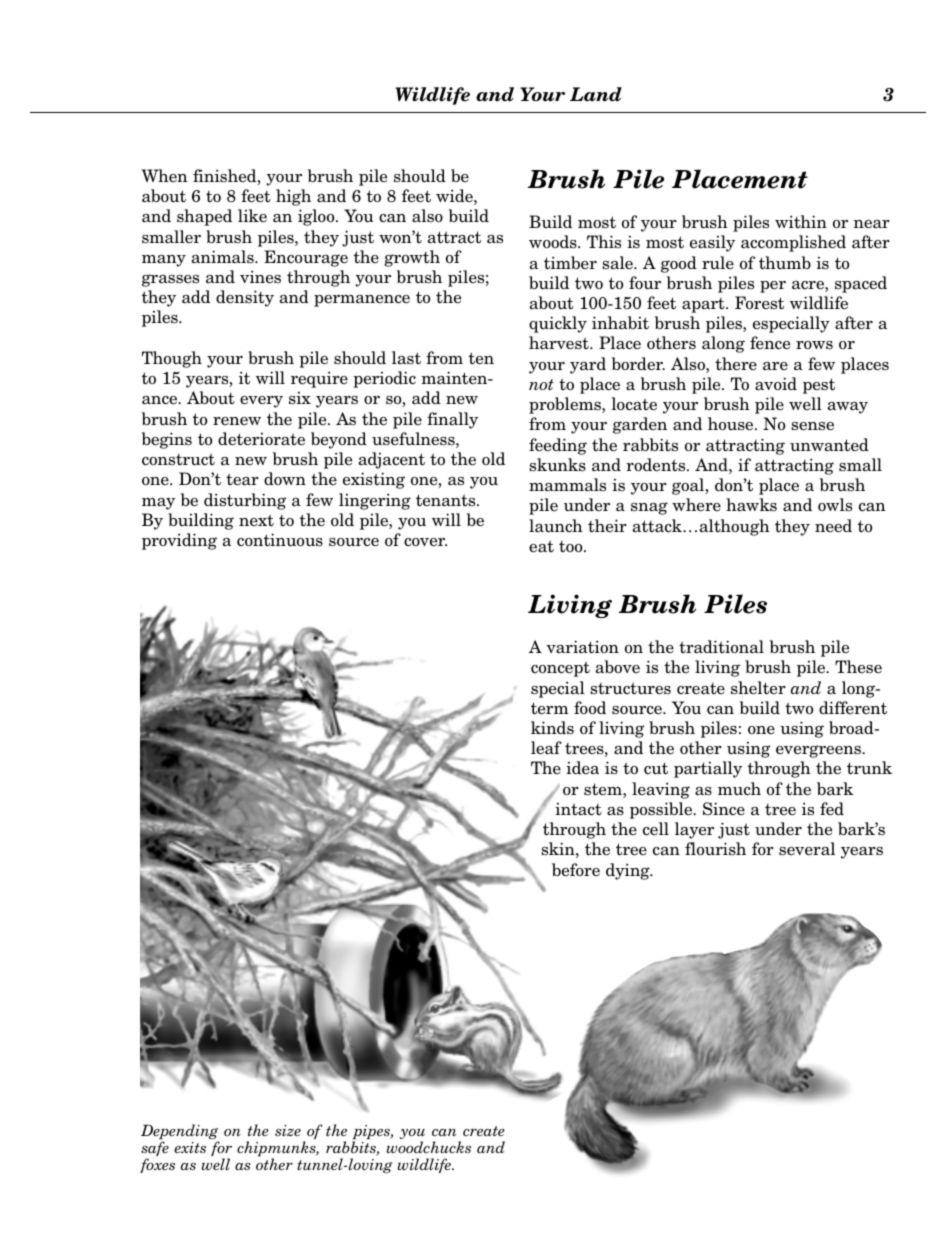 This screenshot has height=1233, width=952. Describe the element at coordinates (807, 849) in the screenshot. I see `several` at that location.
